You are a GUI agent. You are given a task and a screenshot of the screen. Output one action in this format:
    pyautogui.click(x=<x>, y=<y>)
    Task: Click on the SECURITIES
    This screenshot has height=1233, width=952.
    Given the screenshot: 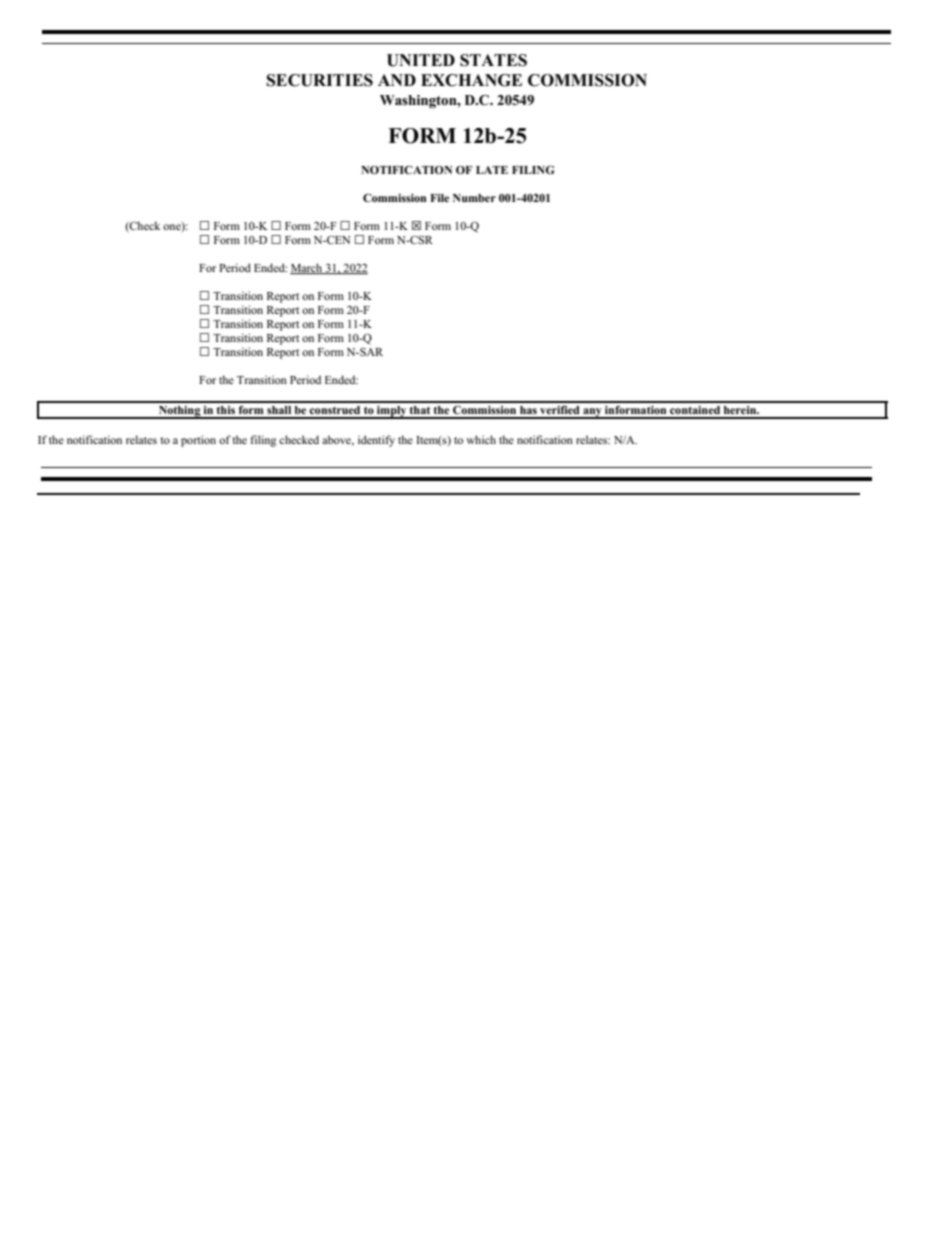 What is the action you would take?
    pyautogui.click(x=319, y=80)
